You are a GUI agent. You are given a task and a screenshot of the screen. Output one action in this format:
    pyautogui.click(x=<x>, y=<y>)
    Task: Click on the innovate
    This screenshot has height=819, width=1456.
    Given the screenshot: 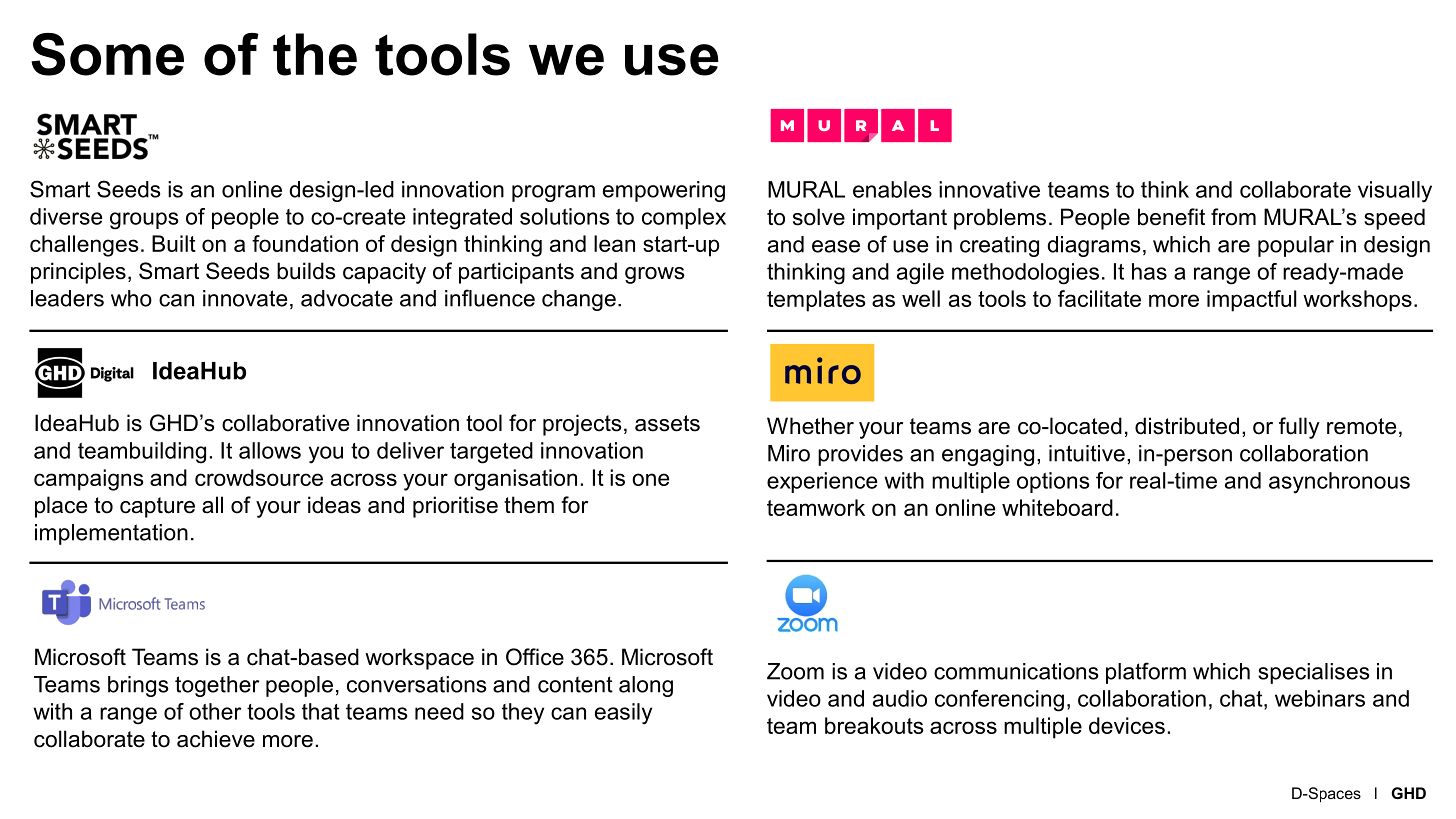 What is the action you would take?
    pyautogui.click(x=245, y=298)
